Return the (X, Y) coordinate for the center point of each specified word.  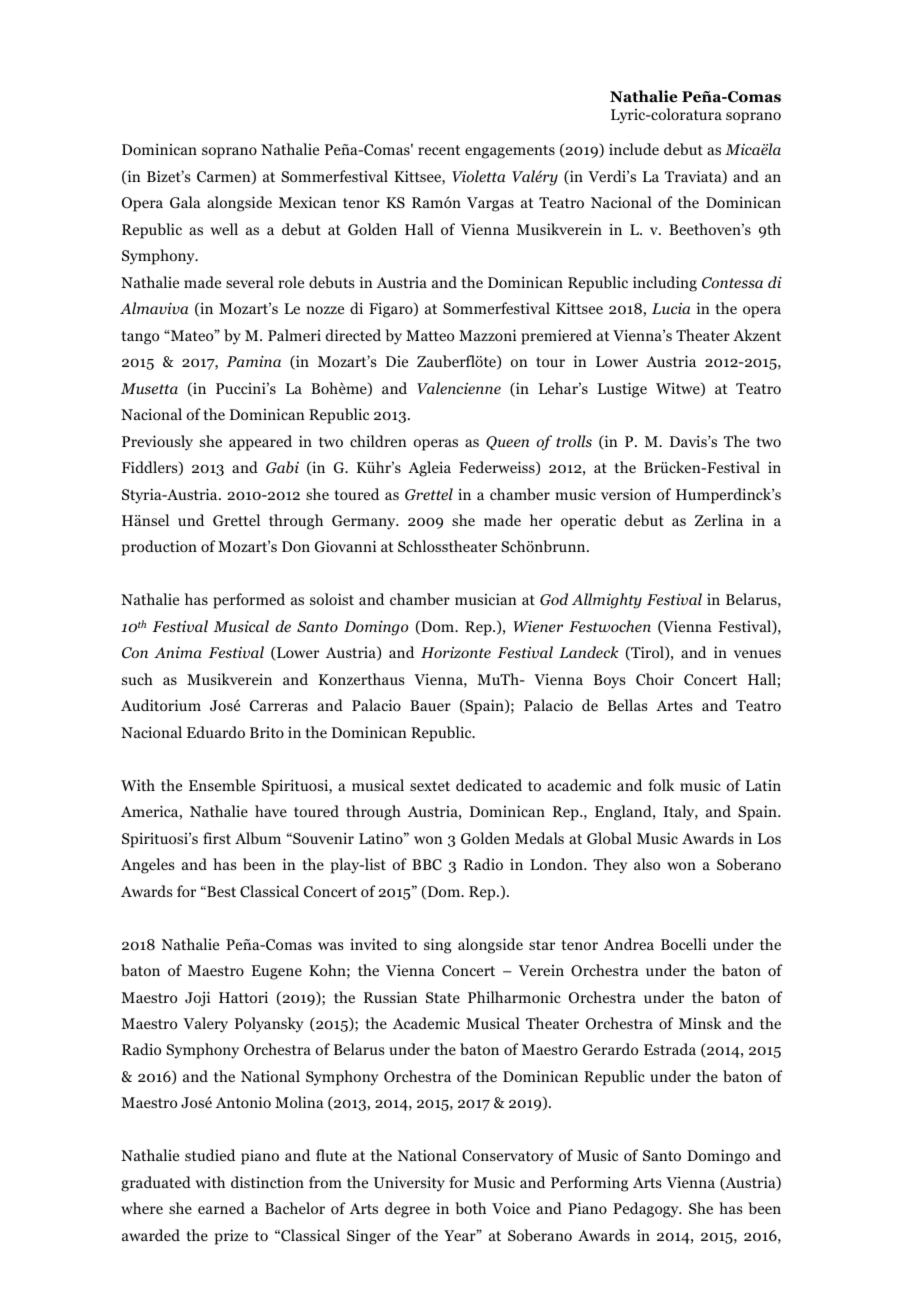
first (217, 838)
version (626, 494)
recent (439, 150)
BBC (427, 865)
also (647, 864)
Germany (365, 522)
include (634, 149)
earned (221, 1208)
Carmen (225, 178)
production (159, 548)
